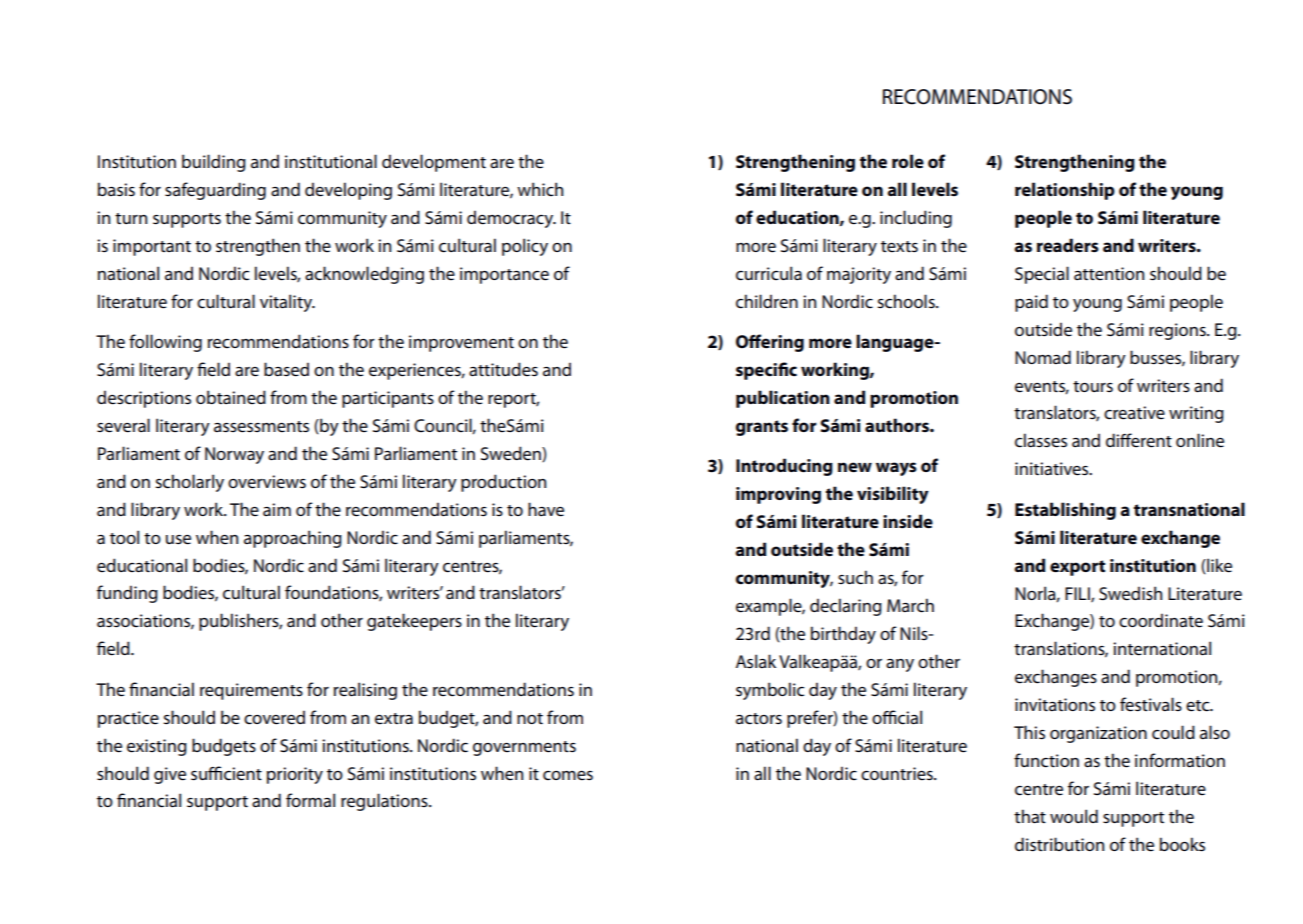 The image size is (1303, 924). What do you see at coordinates (127, 594) in the screenshot?
I see `funding` at bounding box center [127, 594].
